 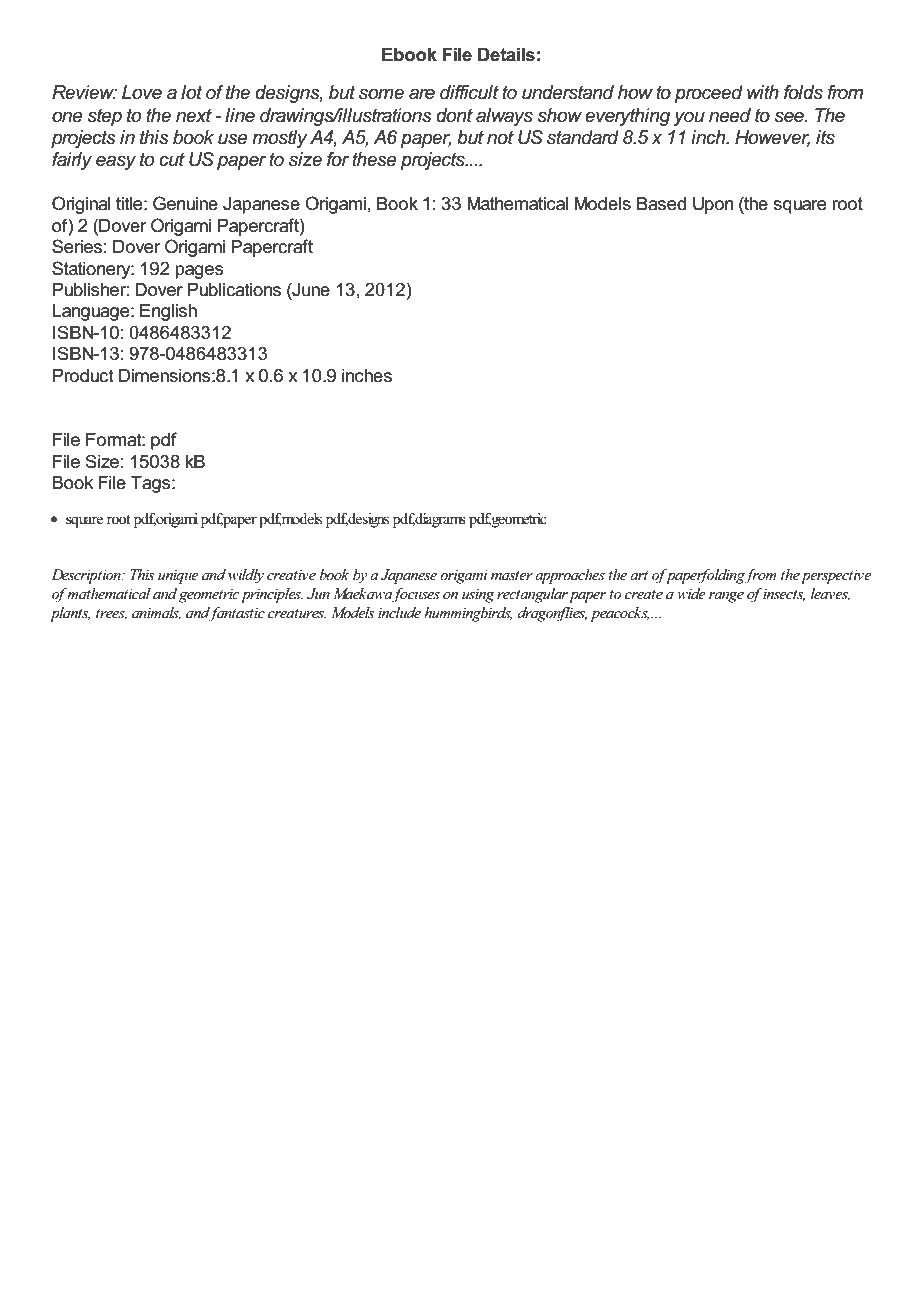 What do you see at coordinates (142, 92) in the document?
I see `Love` at bounding box center [142, 92].
